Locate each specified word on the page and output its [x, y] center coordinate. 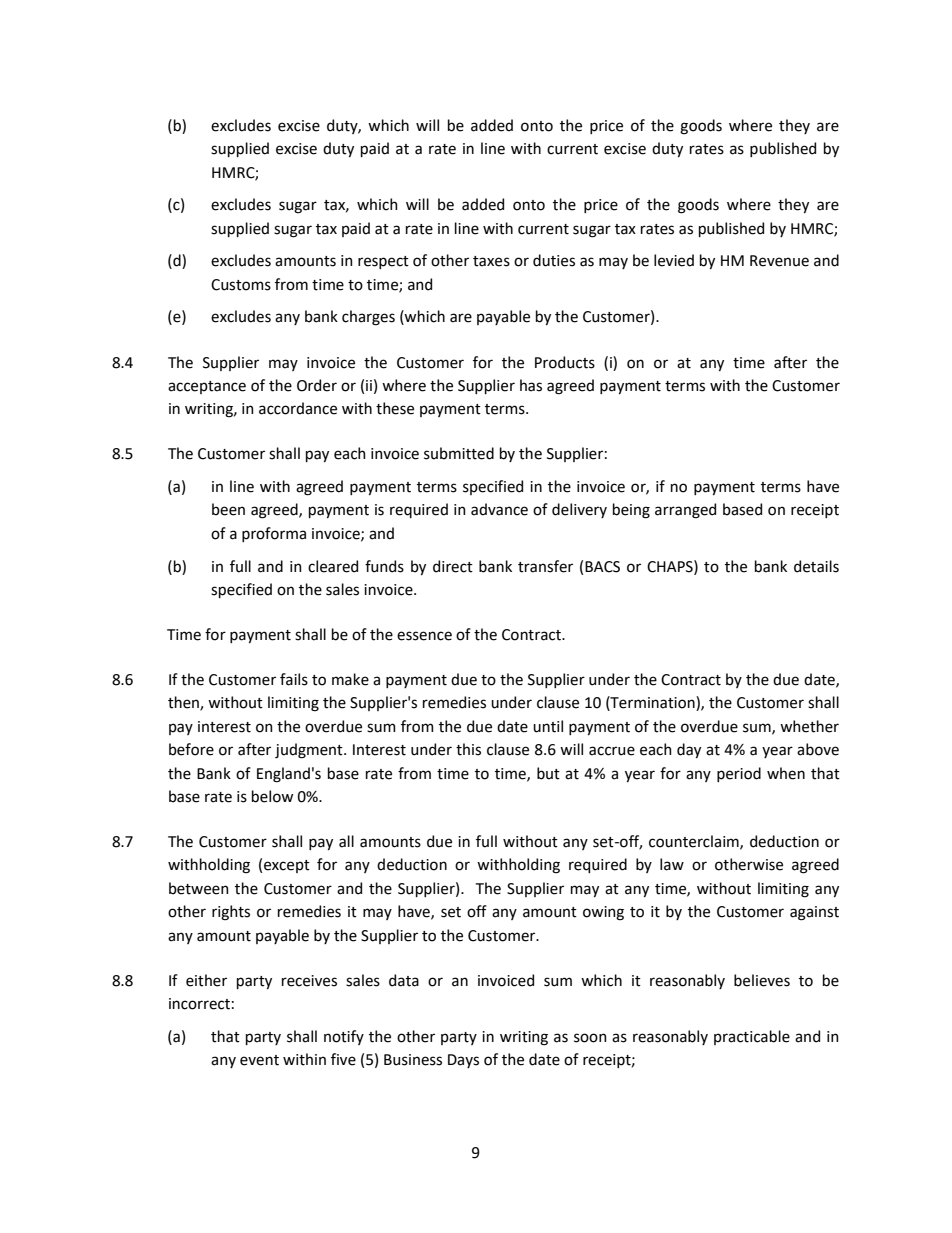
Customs [241, 285]
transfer [545, 566]
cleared [333, 566]
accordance [298, 408]
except [287, 866]
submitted [459, 453]
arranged [685, 511]
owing [603, 913]
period [739, 774]
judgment [310, 751]
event [259, 1060]
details [816, 566]
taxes [491, 261]
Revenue [779, 261]
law [672, 864]
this [468, 749]
